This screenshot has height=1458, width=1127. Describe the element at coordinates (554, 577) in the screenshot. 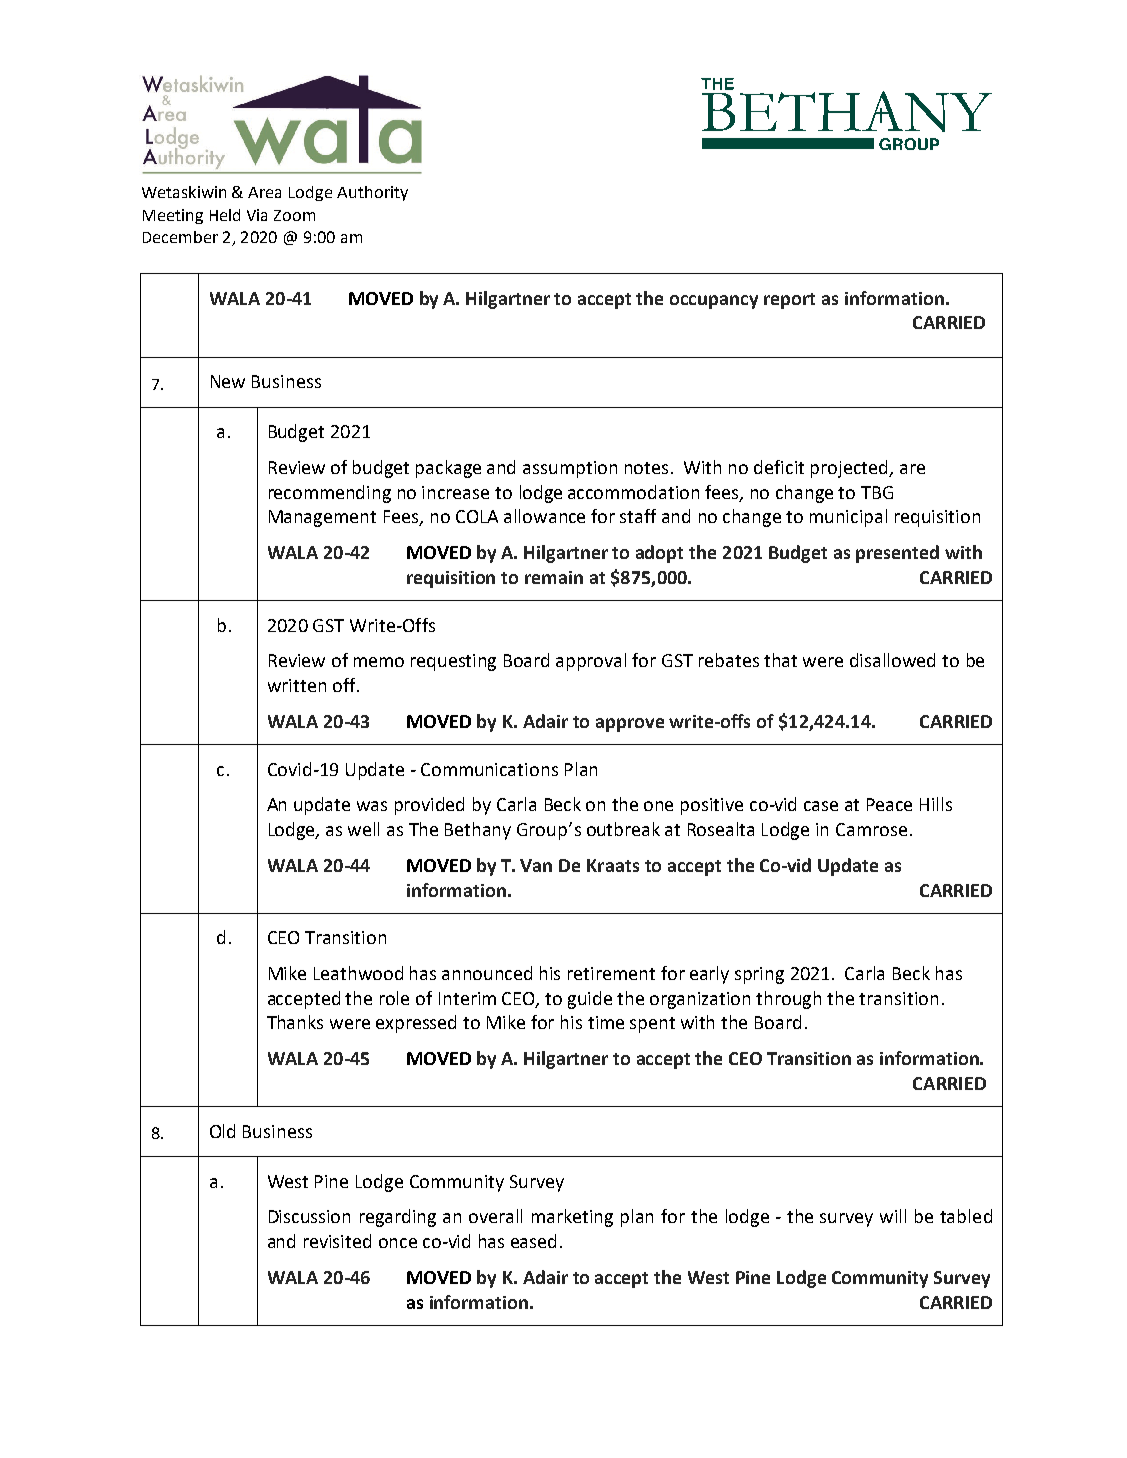

I see `remain` at that location.
